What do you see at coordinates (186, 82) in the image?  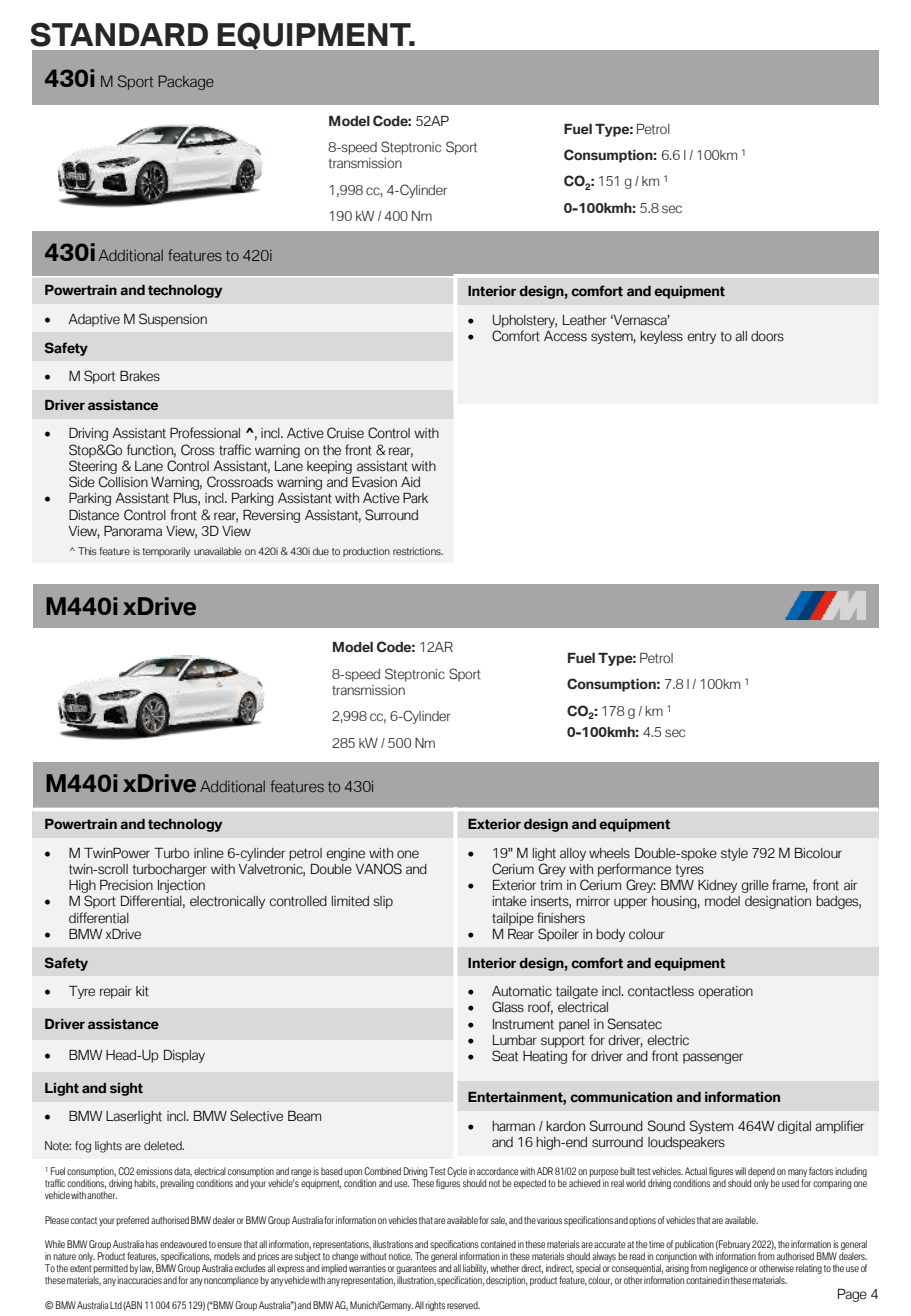 I see `Package` at bounding box center [186, 82].
